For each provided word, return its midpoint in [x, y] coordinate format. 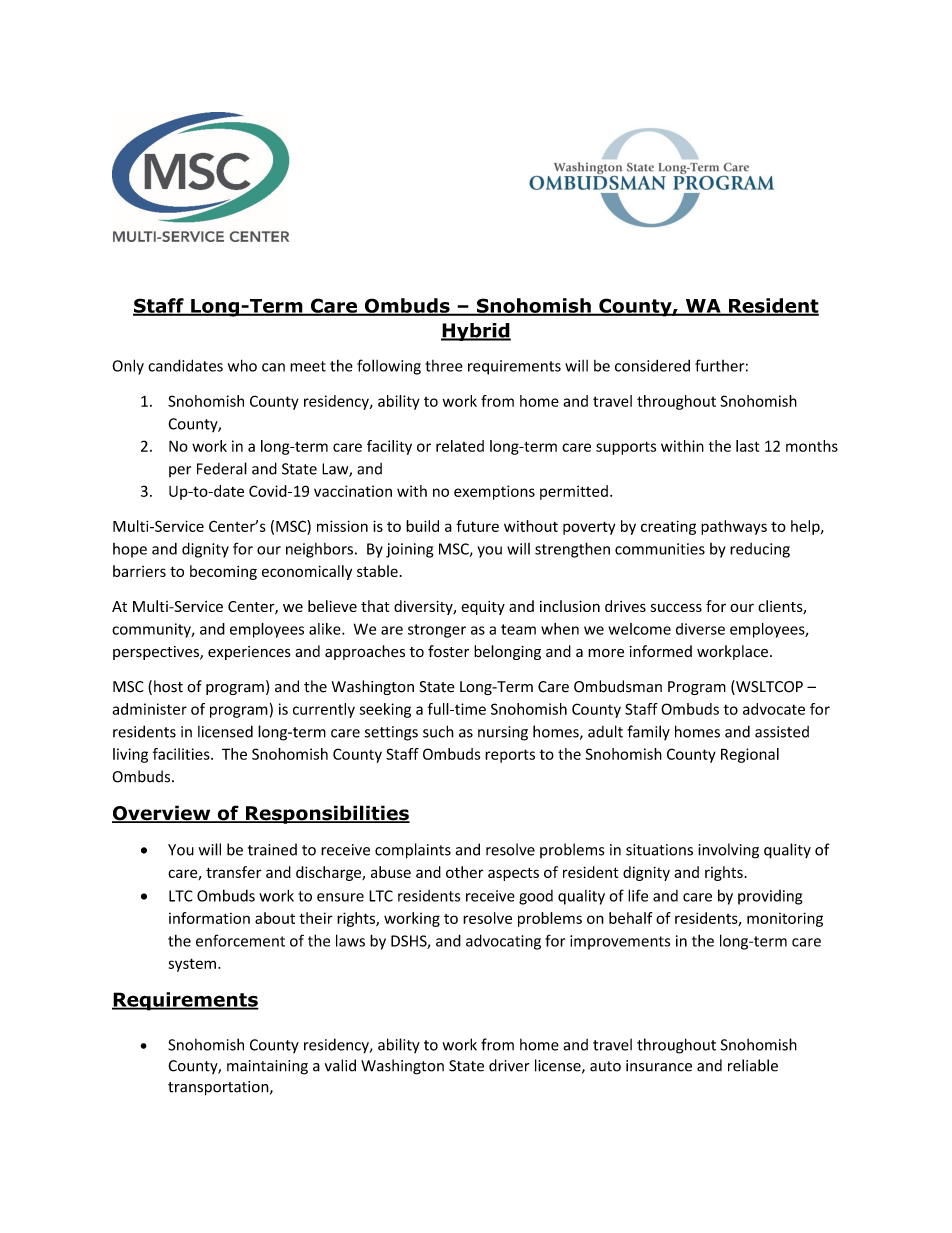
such [438, 731]
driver [509, 1065]
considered [652, 365]
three [444, 366]
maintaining [267, 1067]
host [168, 686]
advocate [774, 709]
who [242, 365]
